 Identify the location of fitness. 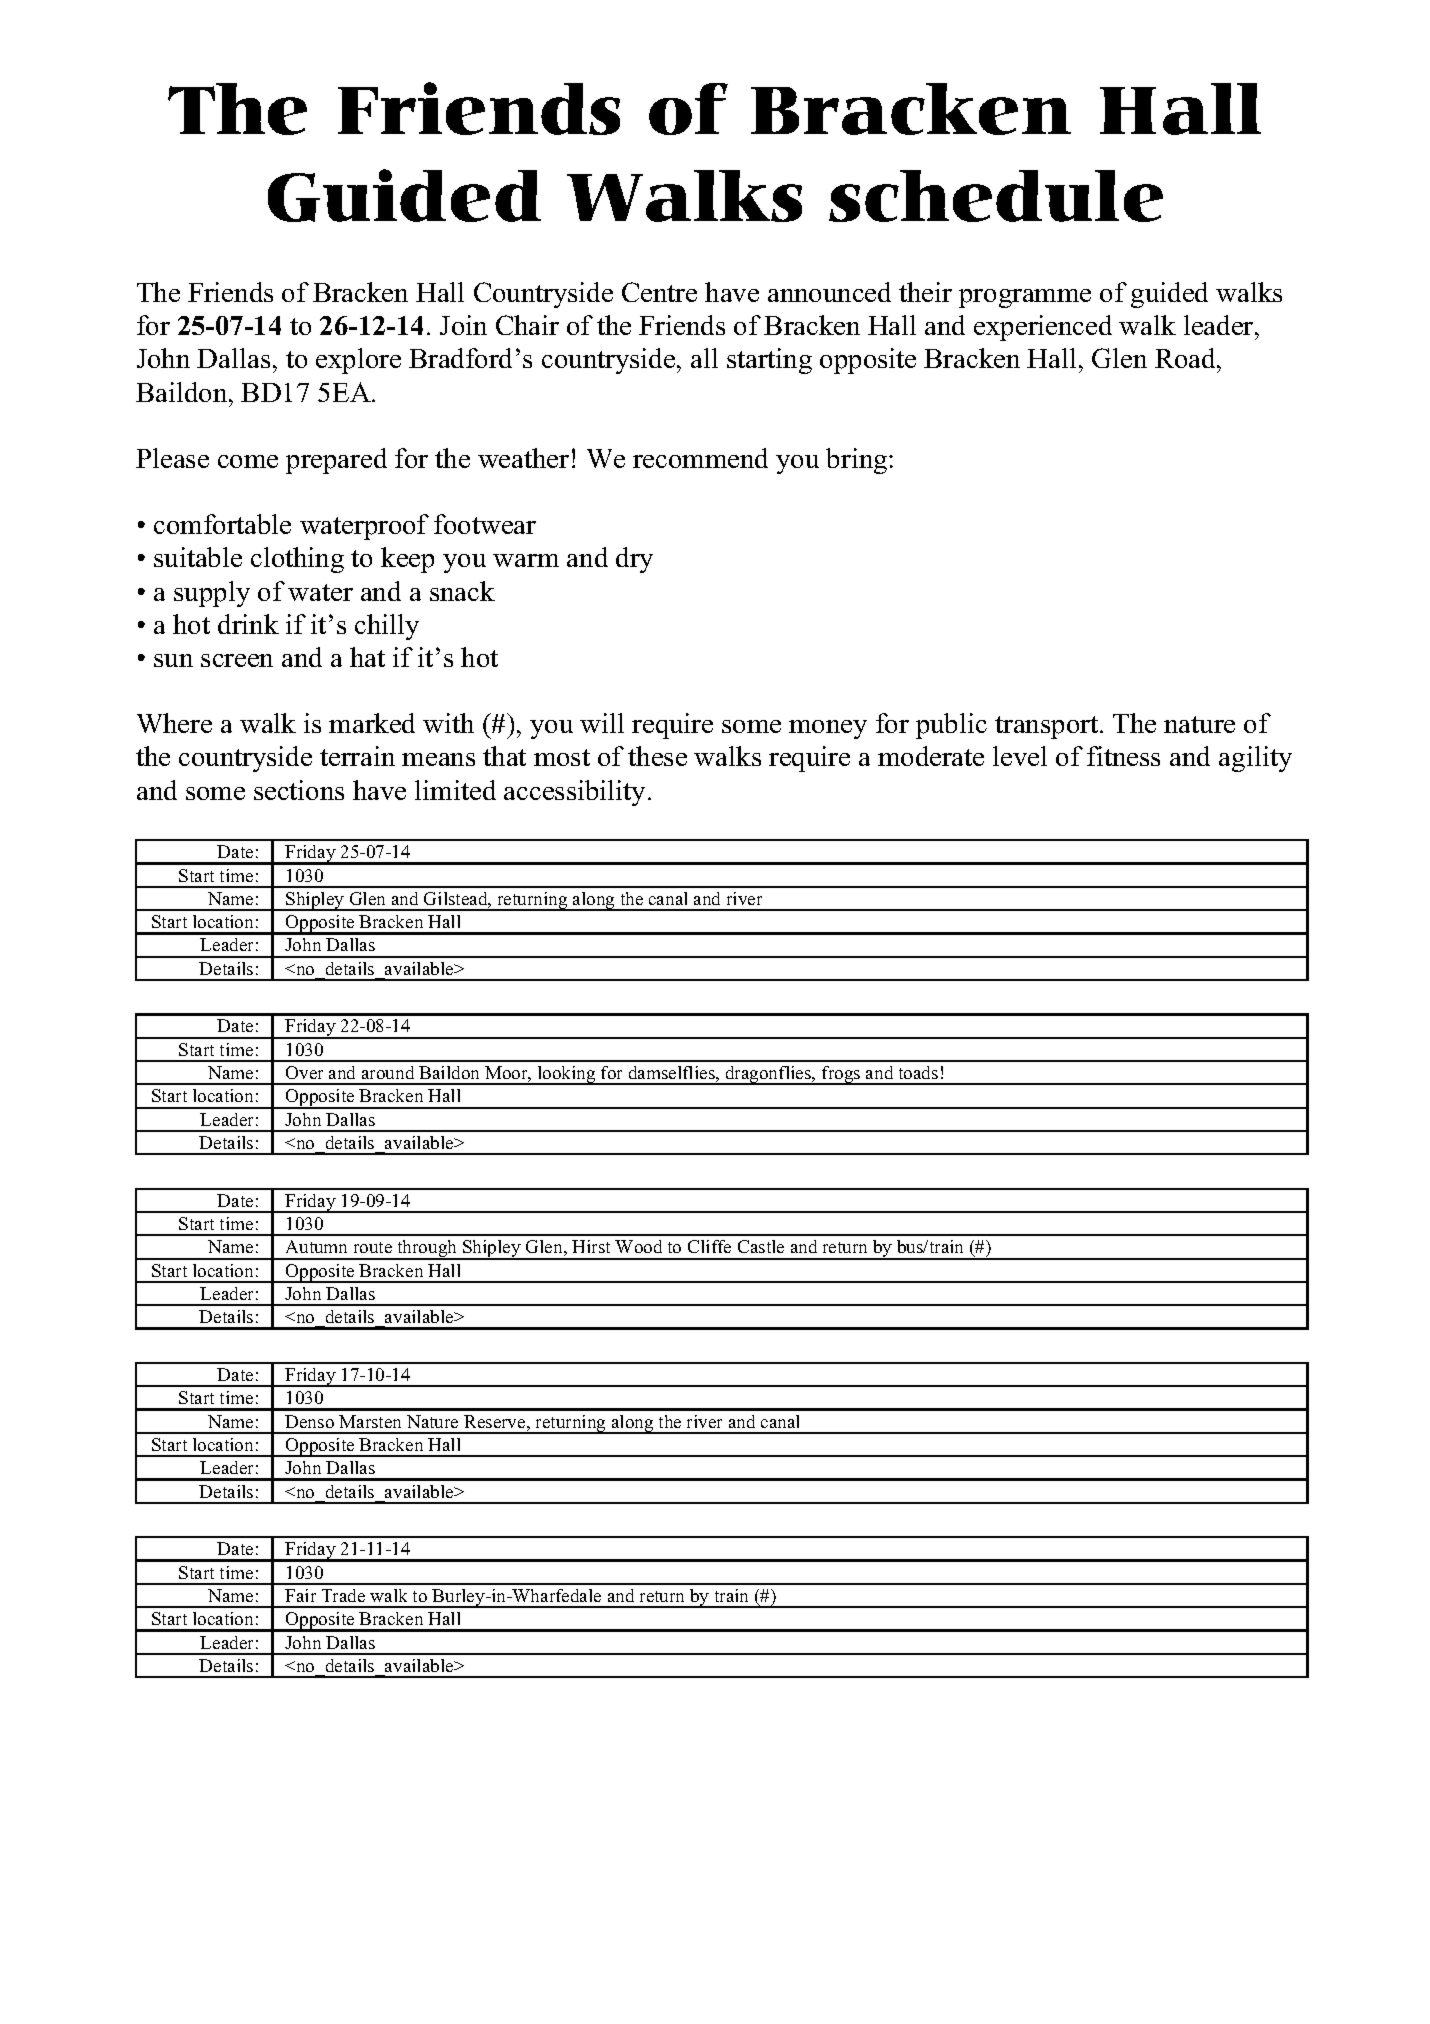
(1123, 756).
